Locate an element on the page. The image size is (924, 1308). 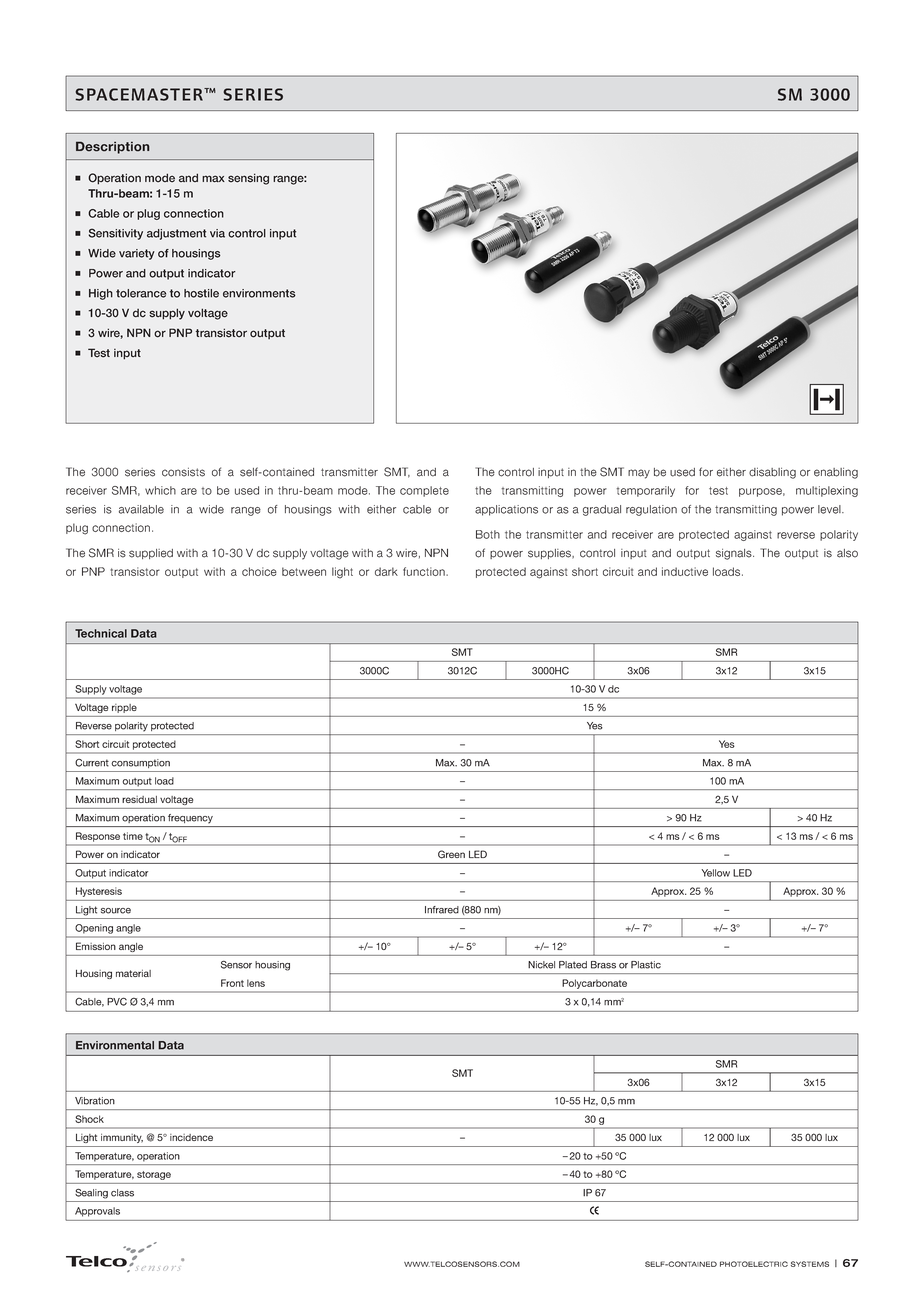
class is located at coordinates (122, 1193).
